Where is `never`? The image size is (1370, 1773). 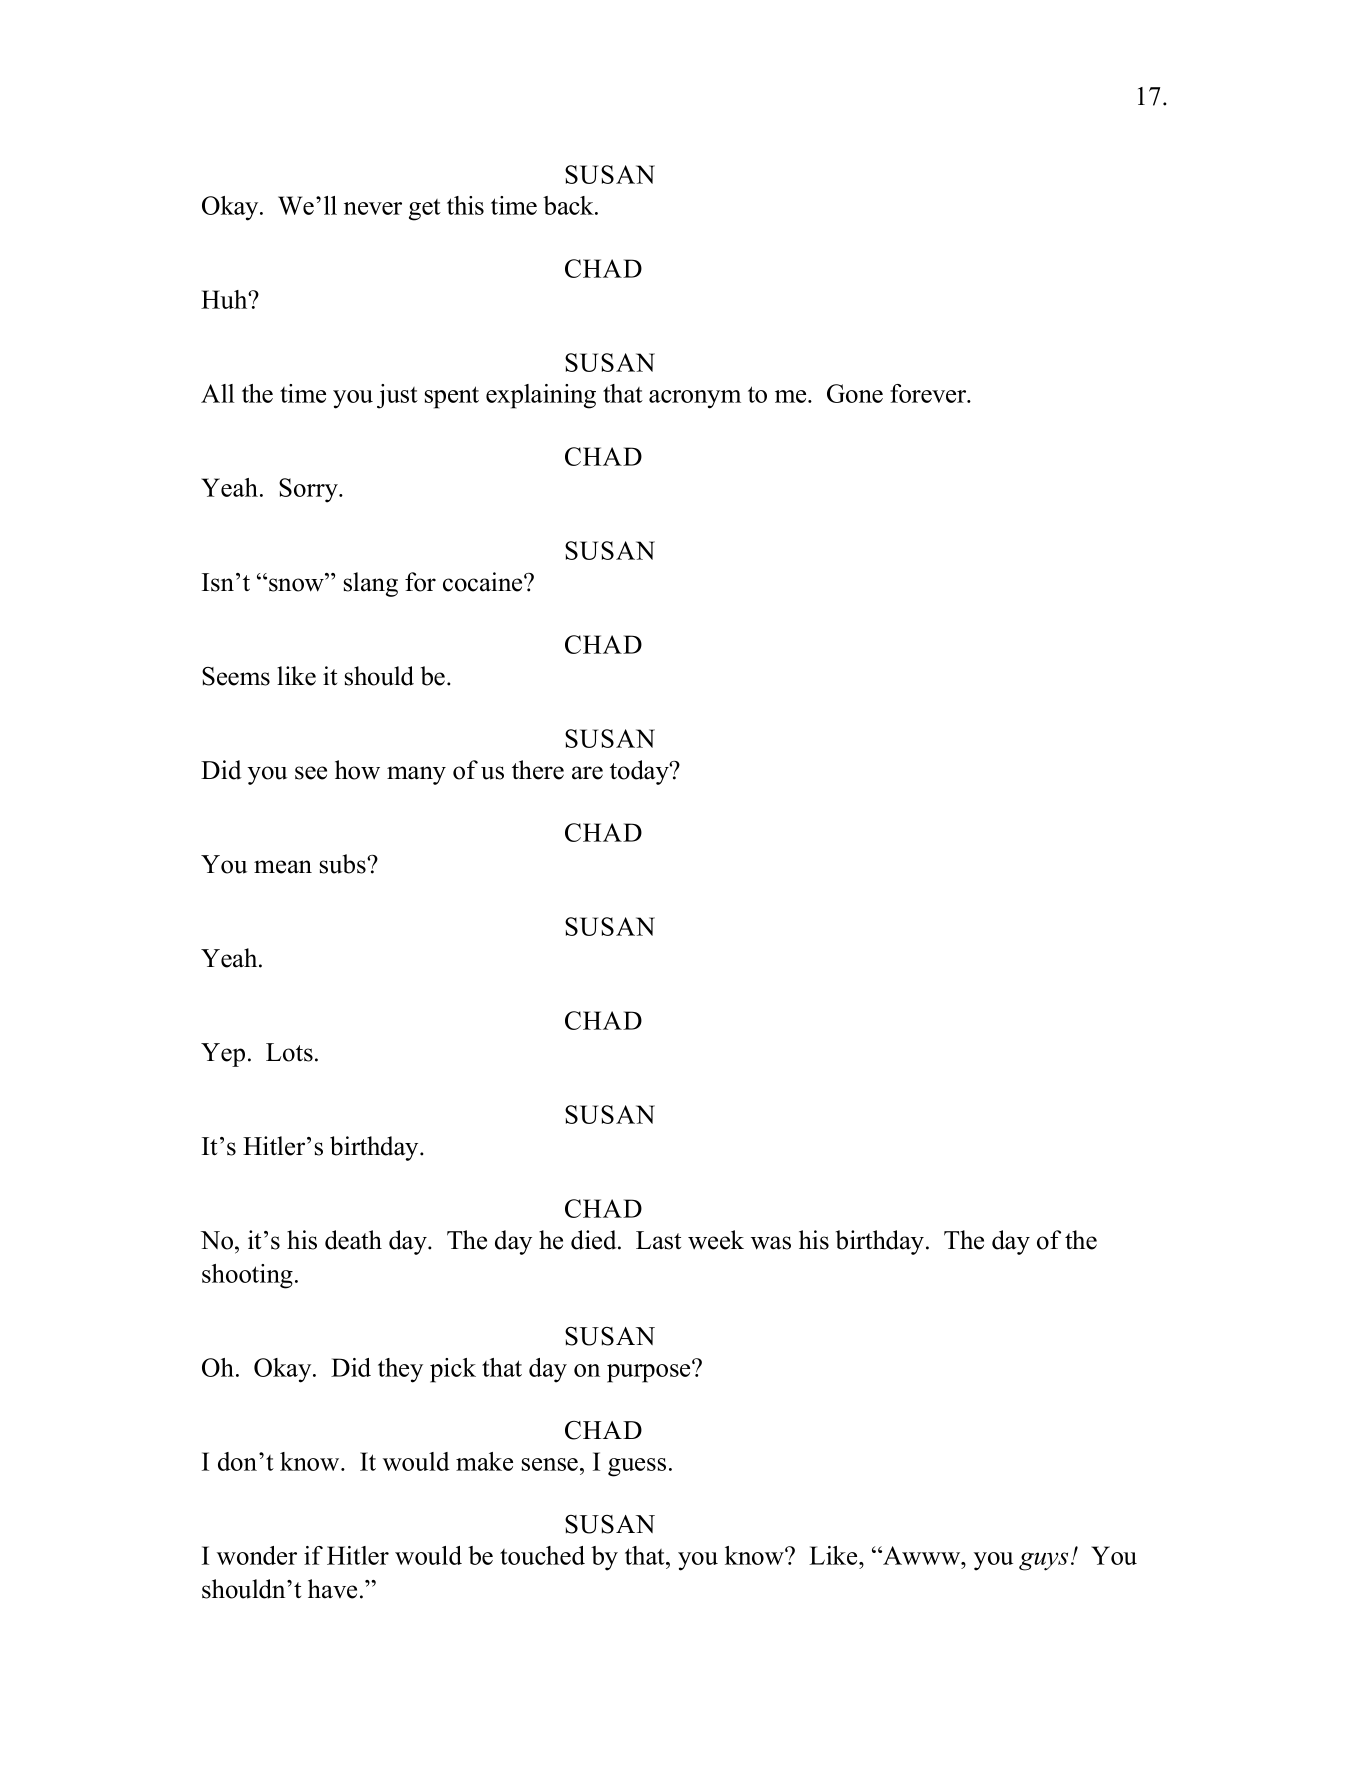 never is located at coordinates (373, 208).
